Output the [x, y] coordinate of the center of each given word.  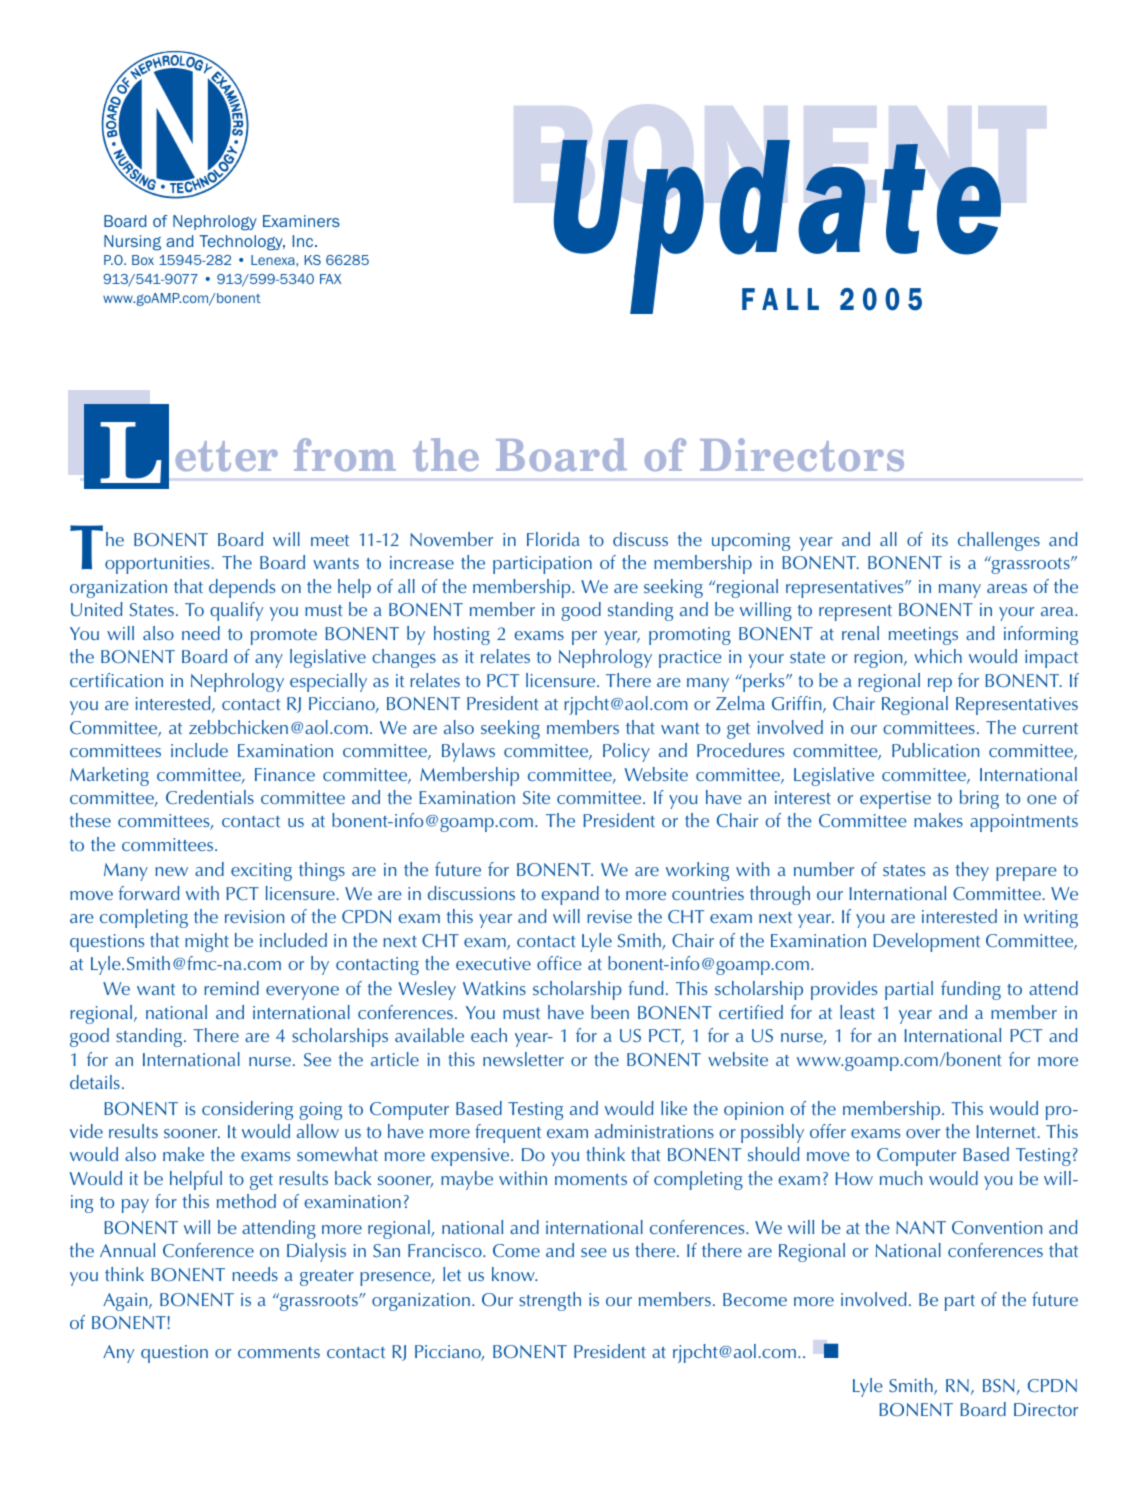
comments [279, 1352]
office [559, 963]
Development [926, 942]
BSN [999, 1386]
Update [777, 210]
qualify [236, 611]
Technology [242, 243]
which [938, 656]
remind [231, 988]
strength [550, 1301]
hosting [462, 635]
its [940, 539]
